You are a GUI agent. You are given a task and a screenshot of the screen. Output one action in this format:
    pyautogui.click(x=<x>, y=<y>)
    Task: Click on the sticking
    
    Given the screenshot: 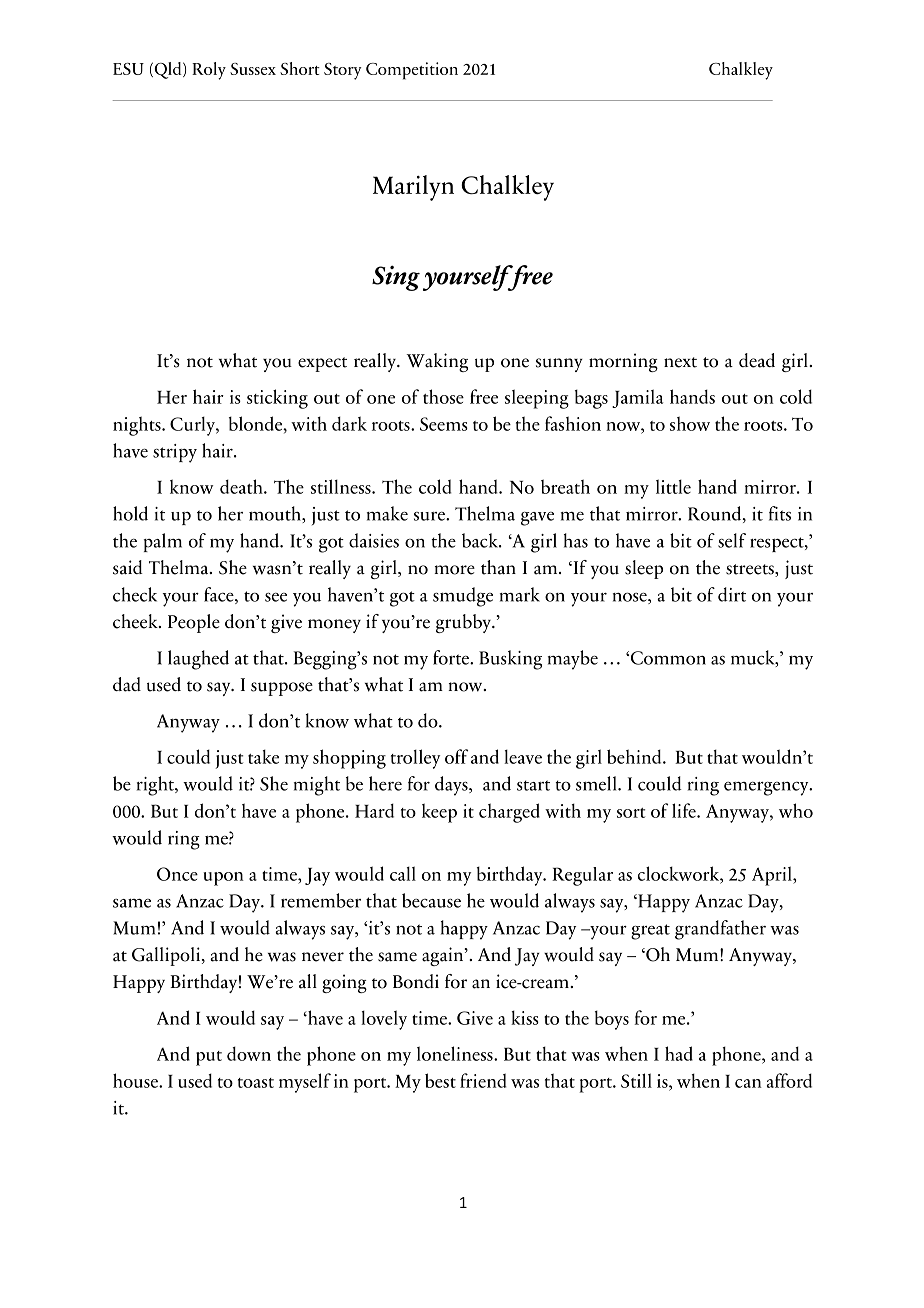 What is the action you would take?
    pyautogui.click(x=277, y=399)
